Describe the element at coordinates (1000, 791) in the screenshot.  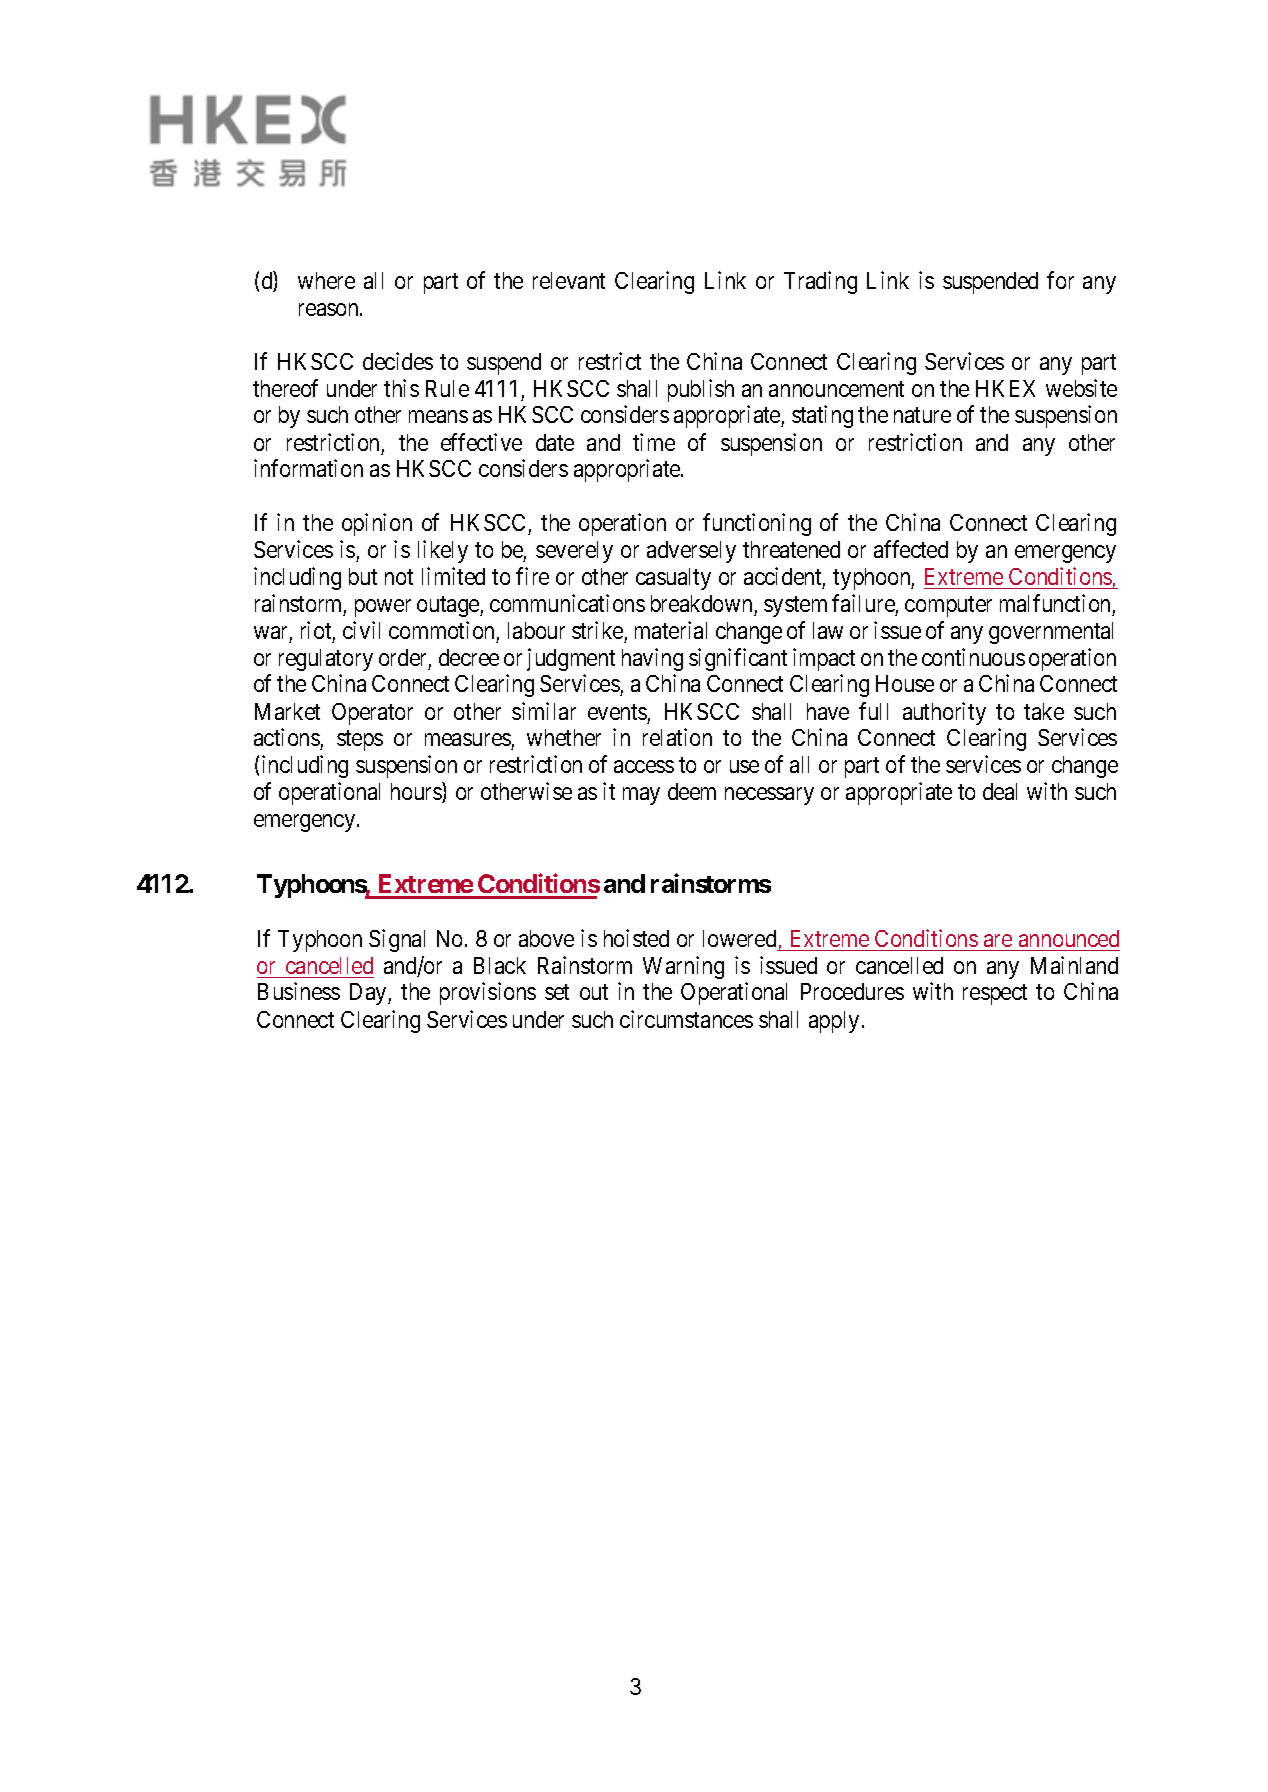
I see `deal` at that location.
